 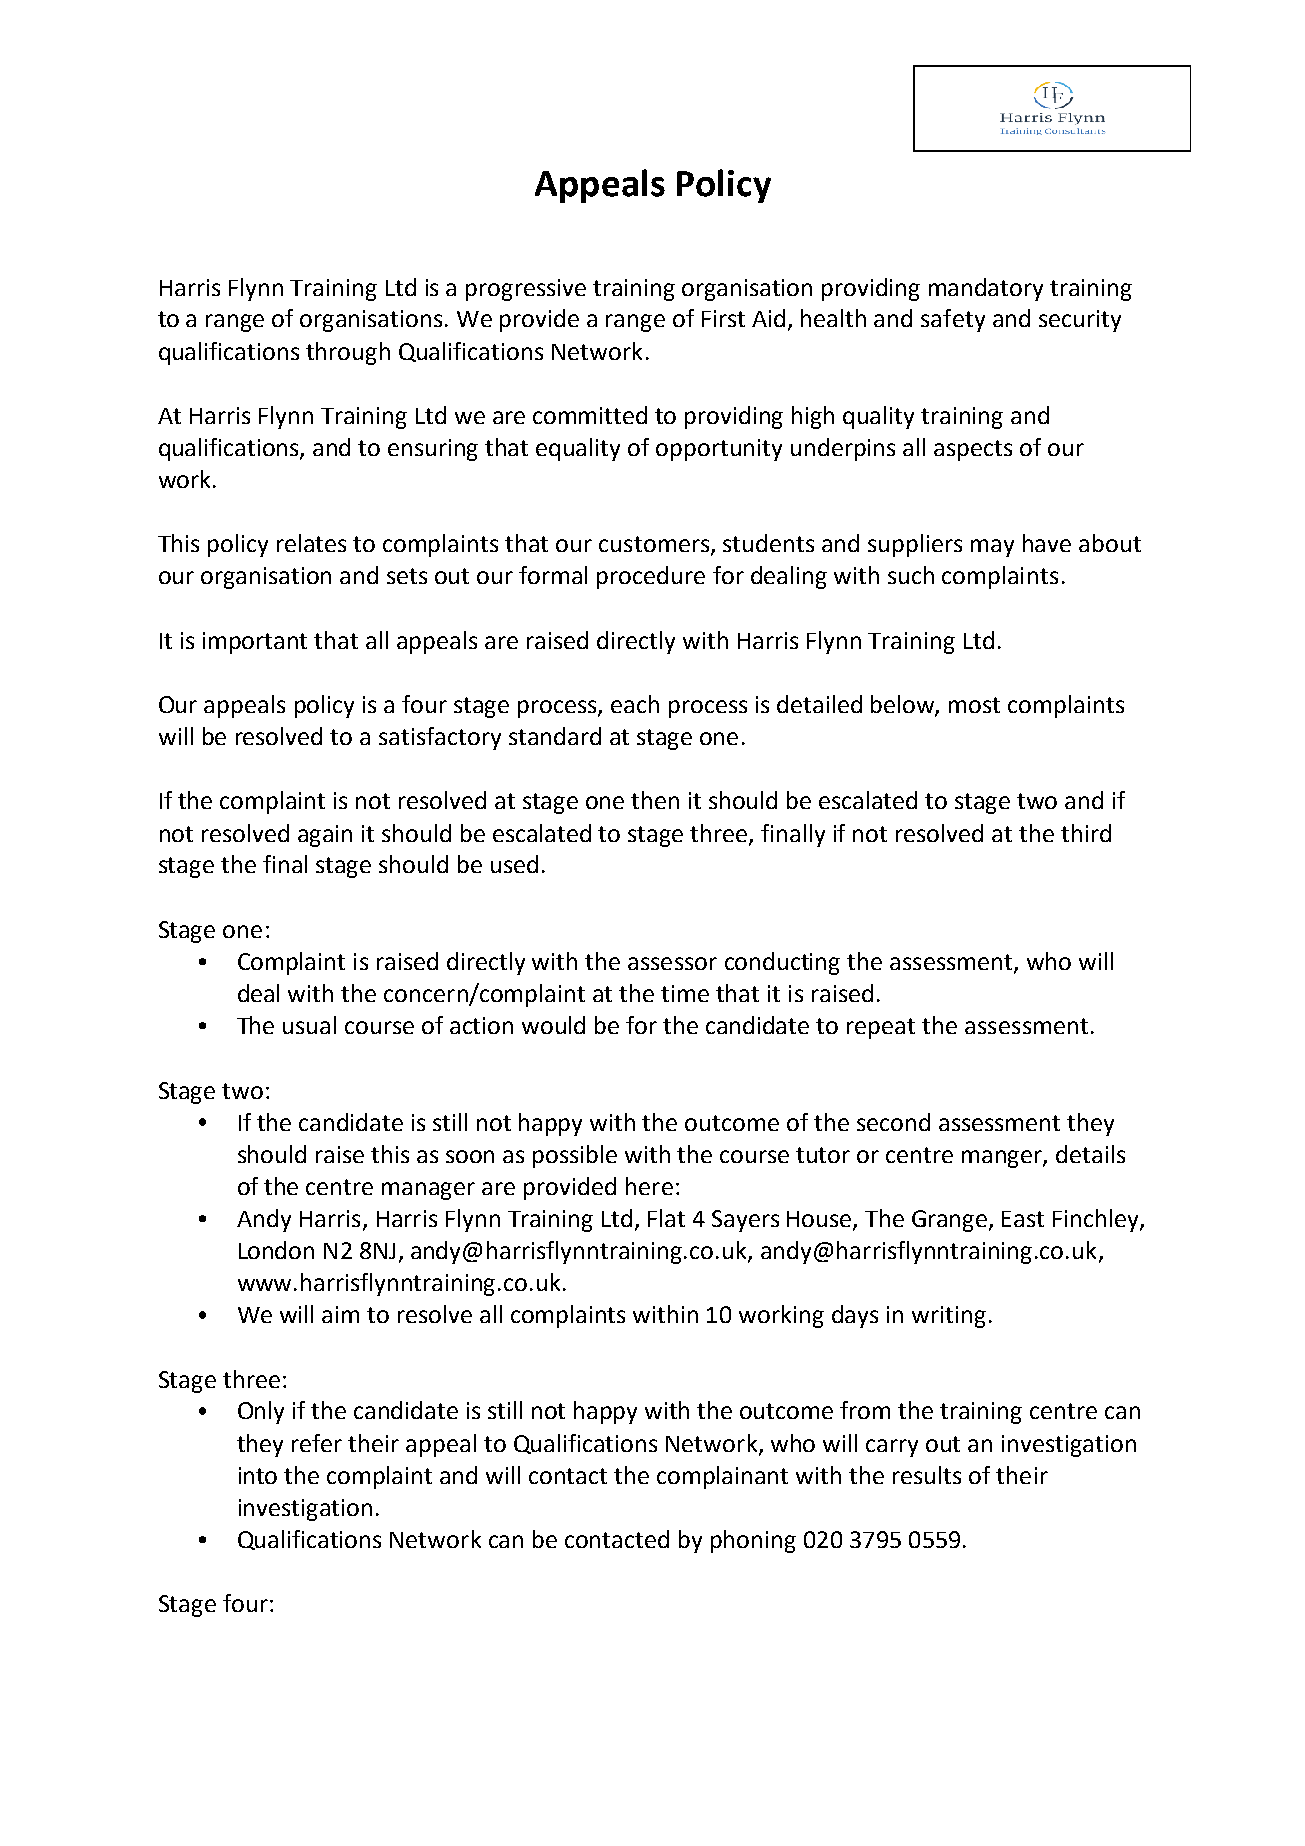 What do you see at coordinates (348, 353) in the screenshot?
I see `through` at bounding box center [348, 353].
